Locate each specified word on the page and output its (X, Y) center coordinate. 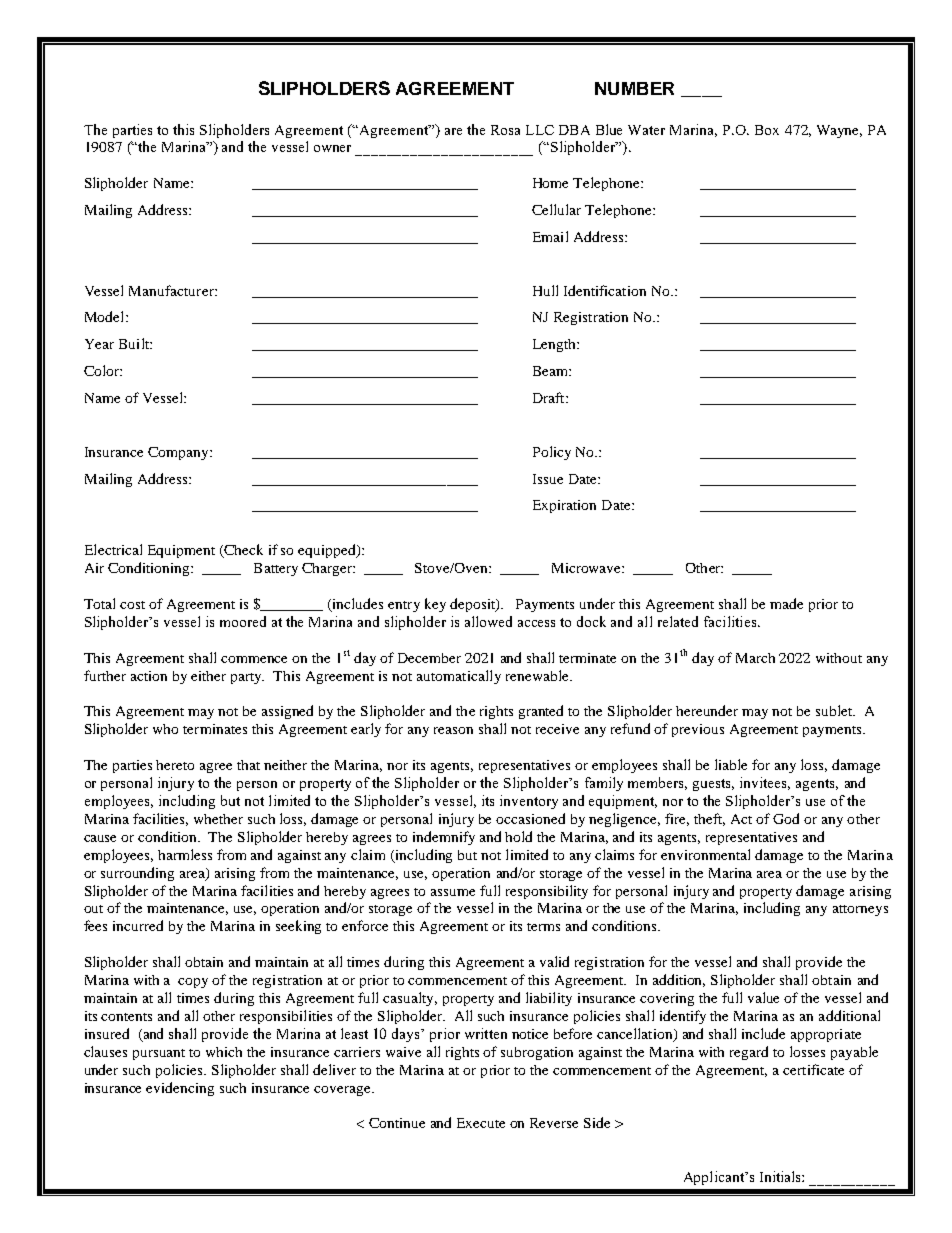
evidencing (180, 1089)
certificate (813, 1069)
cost (132, 605)
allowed (488, 621)
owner (332, 148)
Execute (481, 1123)
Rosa (505, 130)
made (786, 603)
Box (767, 130)
